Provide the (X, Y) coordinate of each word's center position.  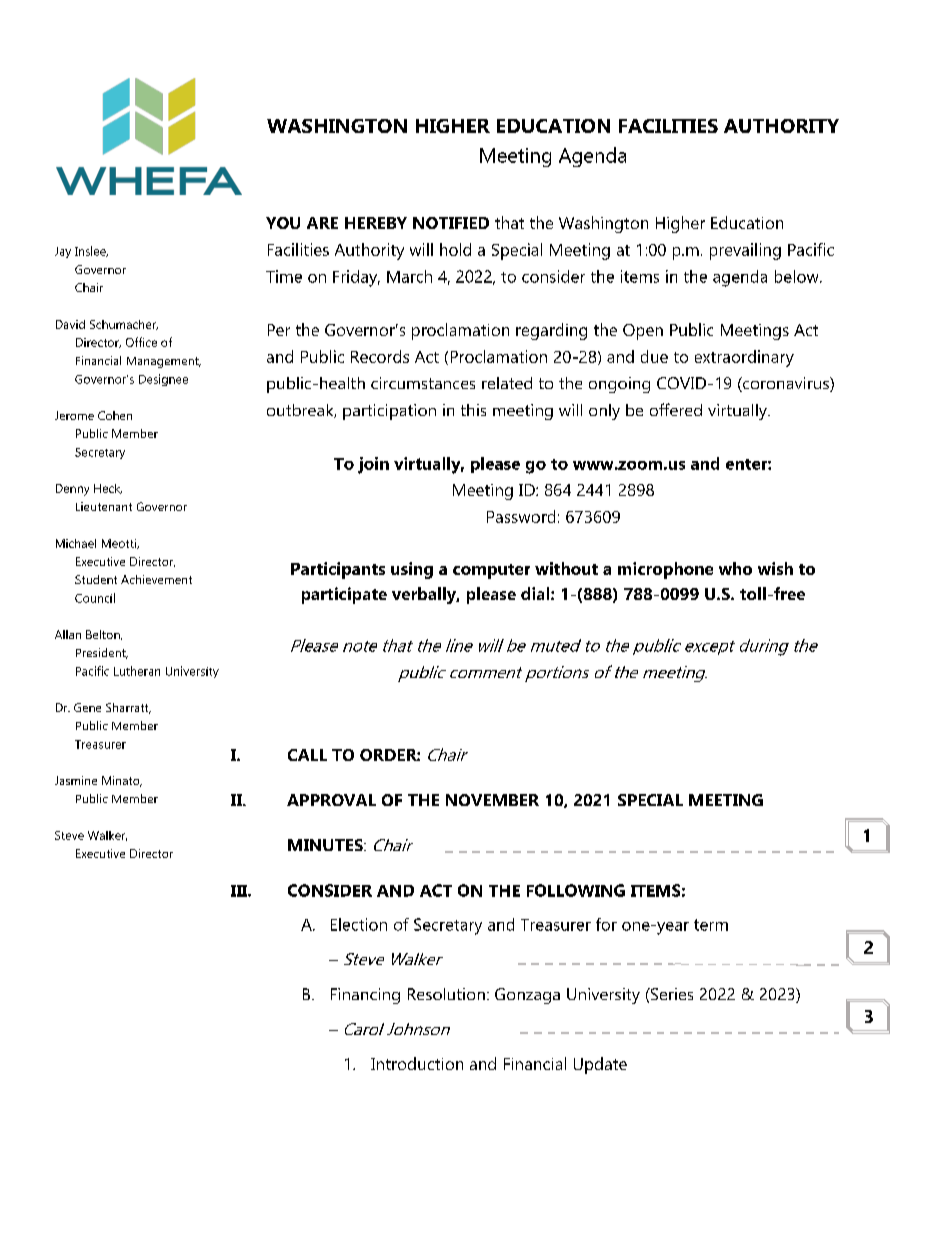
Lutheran (137, 671)
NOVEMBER (492, 800)
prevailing (745, 251)
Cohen (115, 415)
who (735, 568)
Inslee (91, 251)
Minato (122, 781)
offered (676, 409)
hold (455, 249)
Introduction (417, 1063)
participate (344, 595)
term (711, 925)
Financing (365, 996)
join (373, 465)
